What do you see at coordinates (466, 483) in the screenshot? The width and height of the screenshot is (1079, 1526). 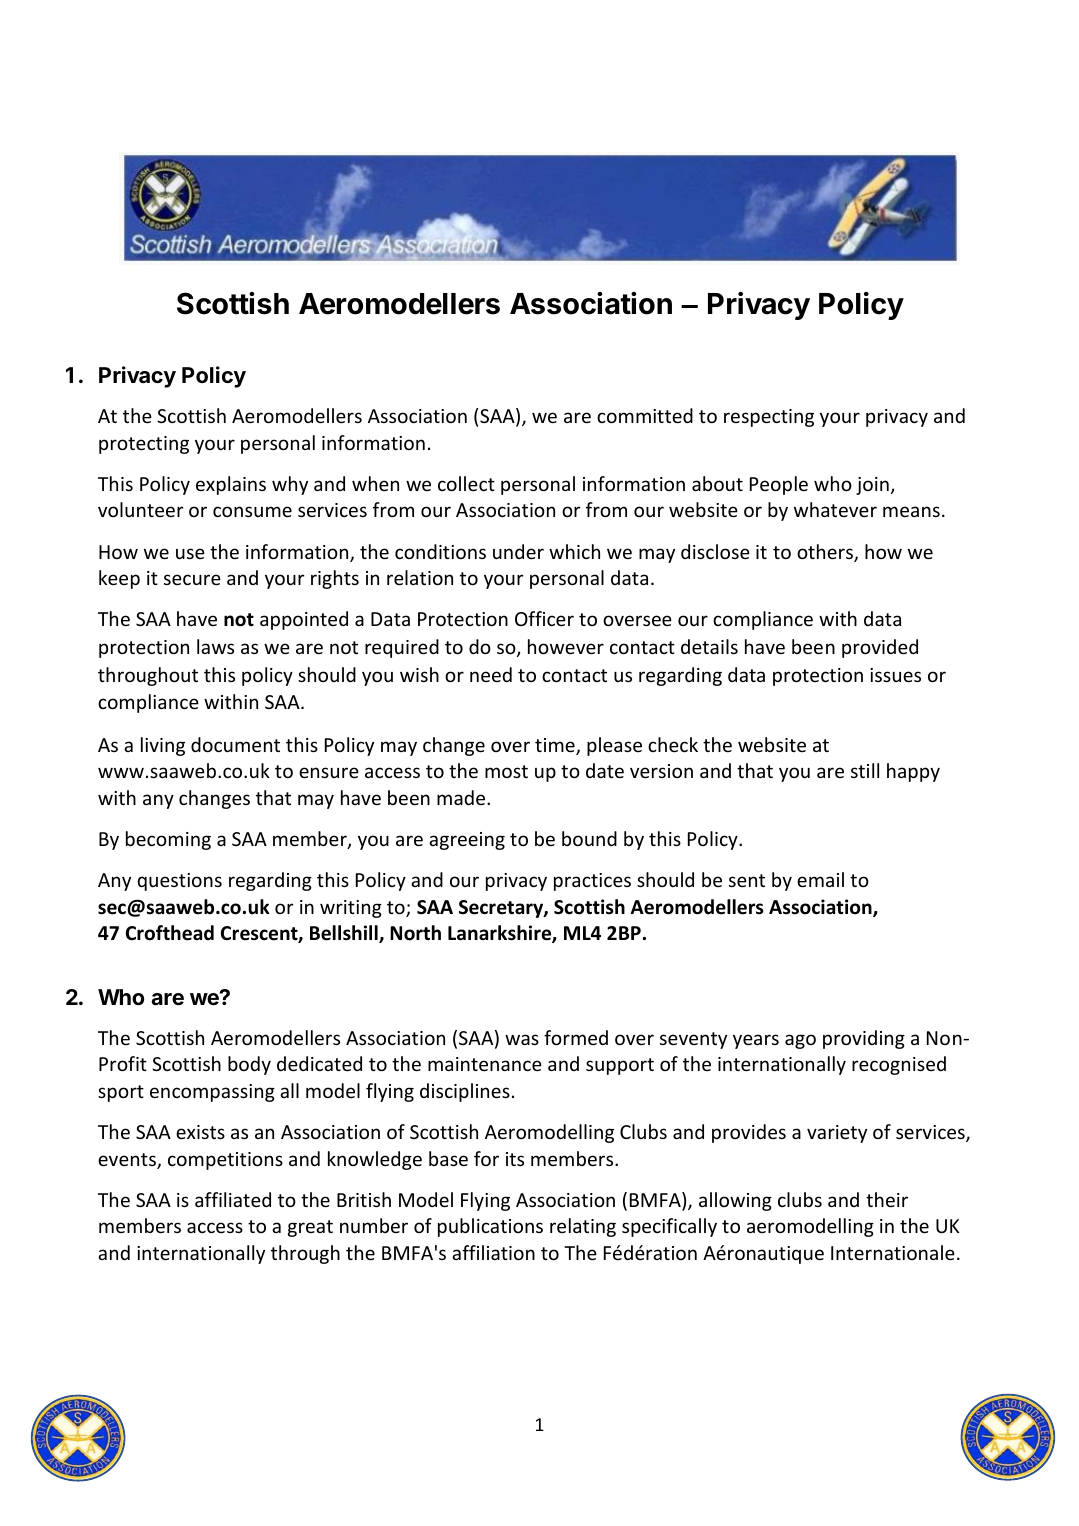 I see `collect` at bounding box center [466, 483].
